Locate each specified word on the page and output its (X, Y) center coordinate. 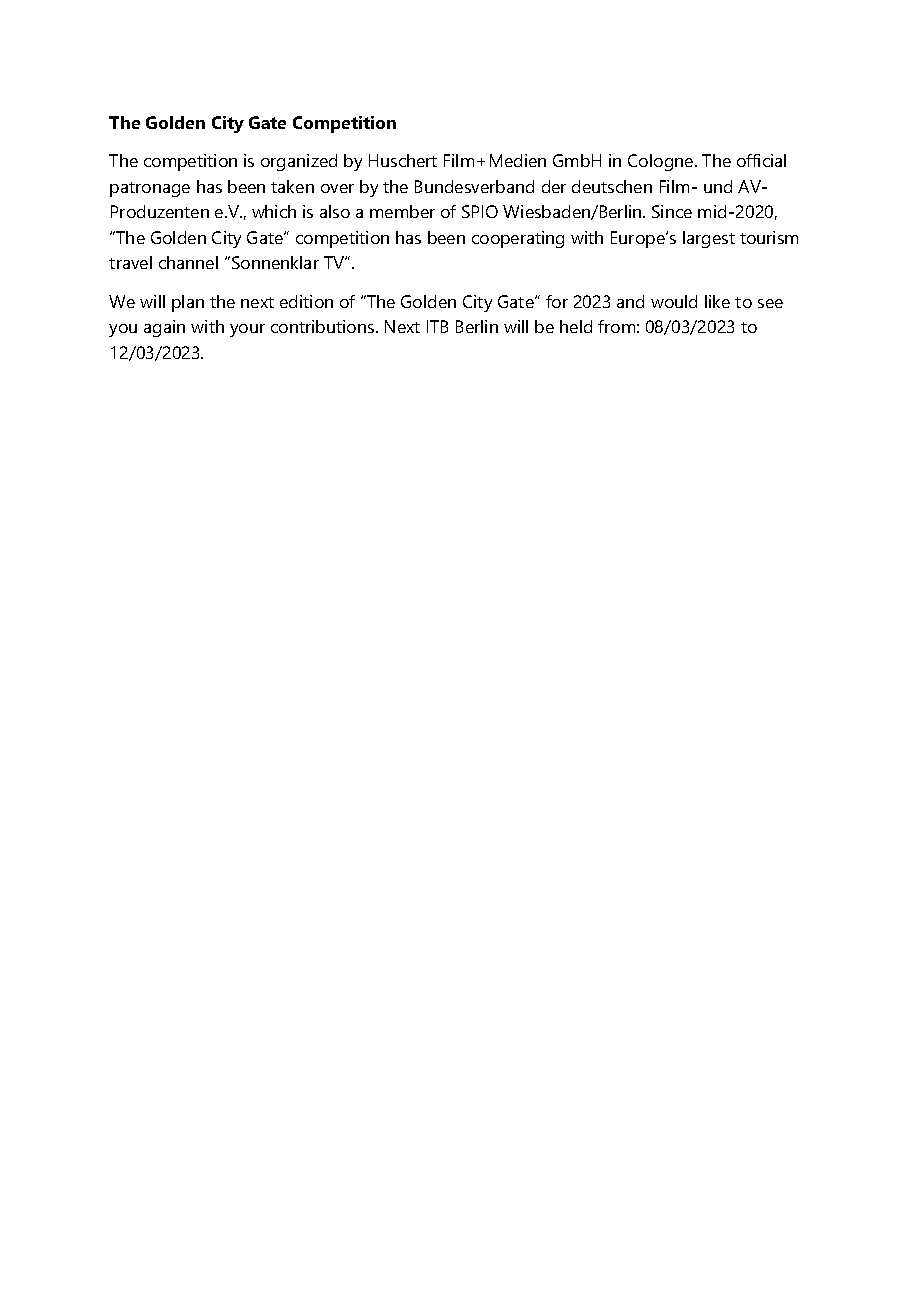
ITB (437, 326)
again (164, 328)
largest (709, 239)
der (554, 186)
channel (188, 262)
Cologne (662, 162)
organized (299, 162)
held (576, 326)
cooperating (518, 239)
